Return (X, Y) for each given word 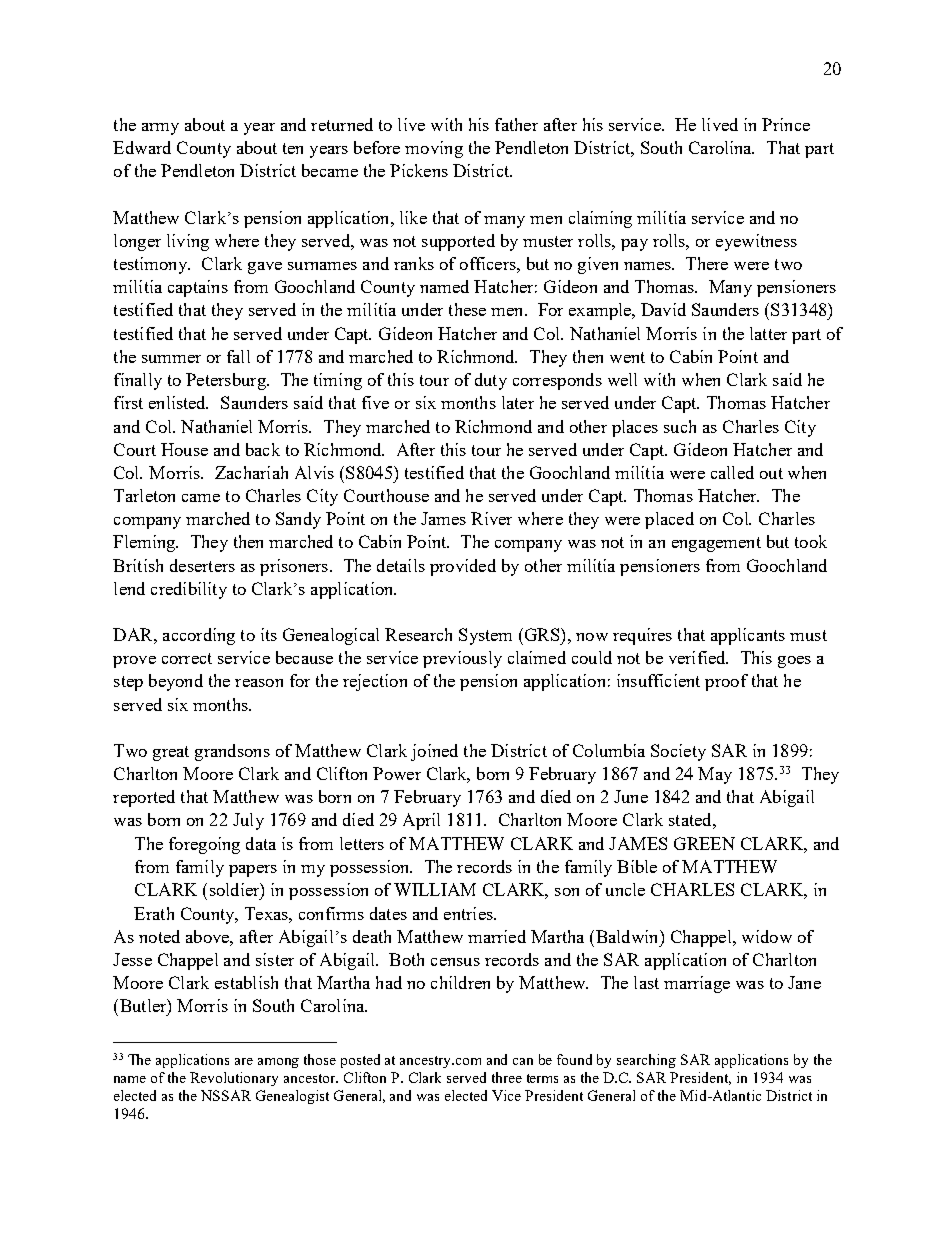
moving (434, 149)
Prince (786, 124)
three (507, 1077)
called (732, 472)
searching (646, 1061)
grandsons (232, 752)
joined (434, 752)
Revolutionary (234, 1079)
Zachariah (251, 472)
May (715, 775)
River (491, 518)
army (160, 129)
